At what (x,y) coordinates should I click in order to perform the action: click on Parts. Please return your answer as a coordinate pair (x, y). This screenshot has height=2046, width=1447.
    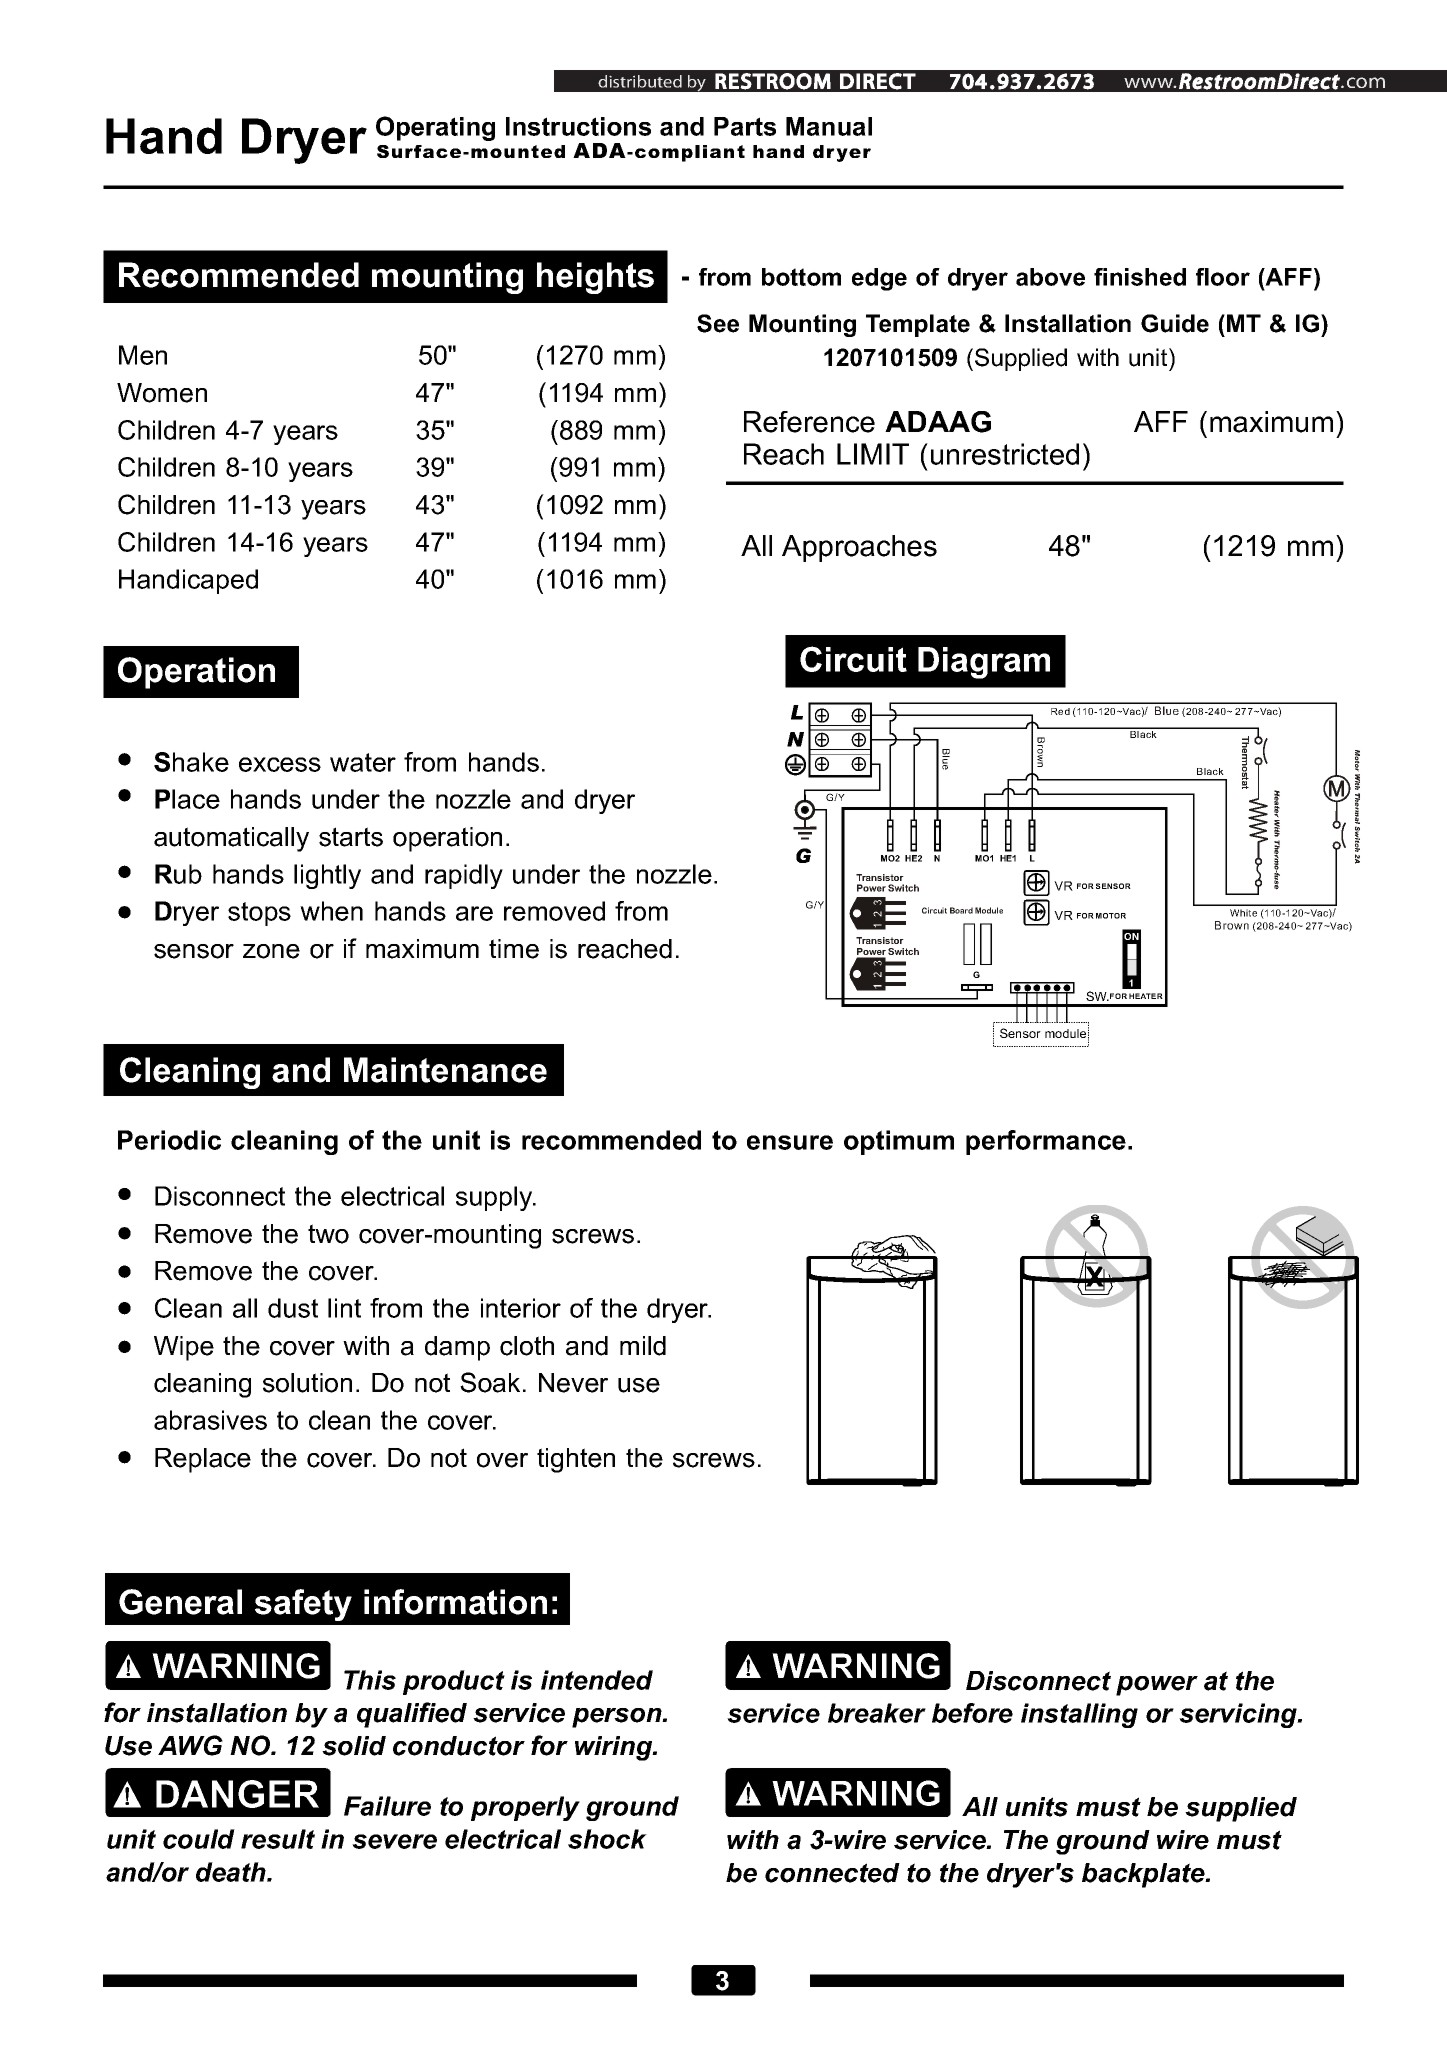
    Looking at the image, I should click on (745, 126).
